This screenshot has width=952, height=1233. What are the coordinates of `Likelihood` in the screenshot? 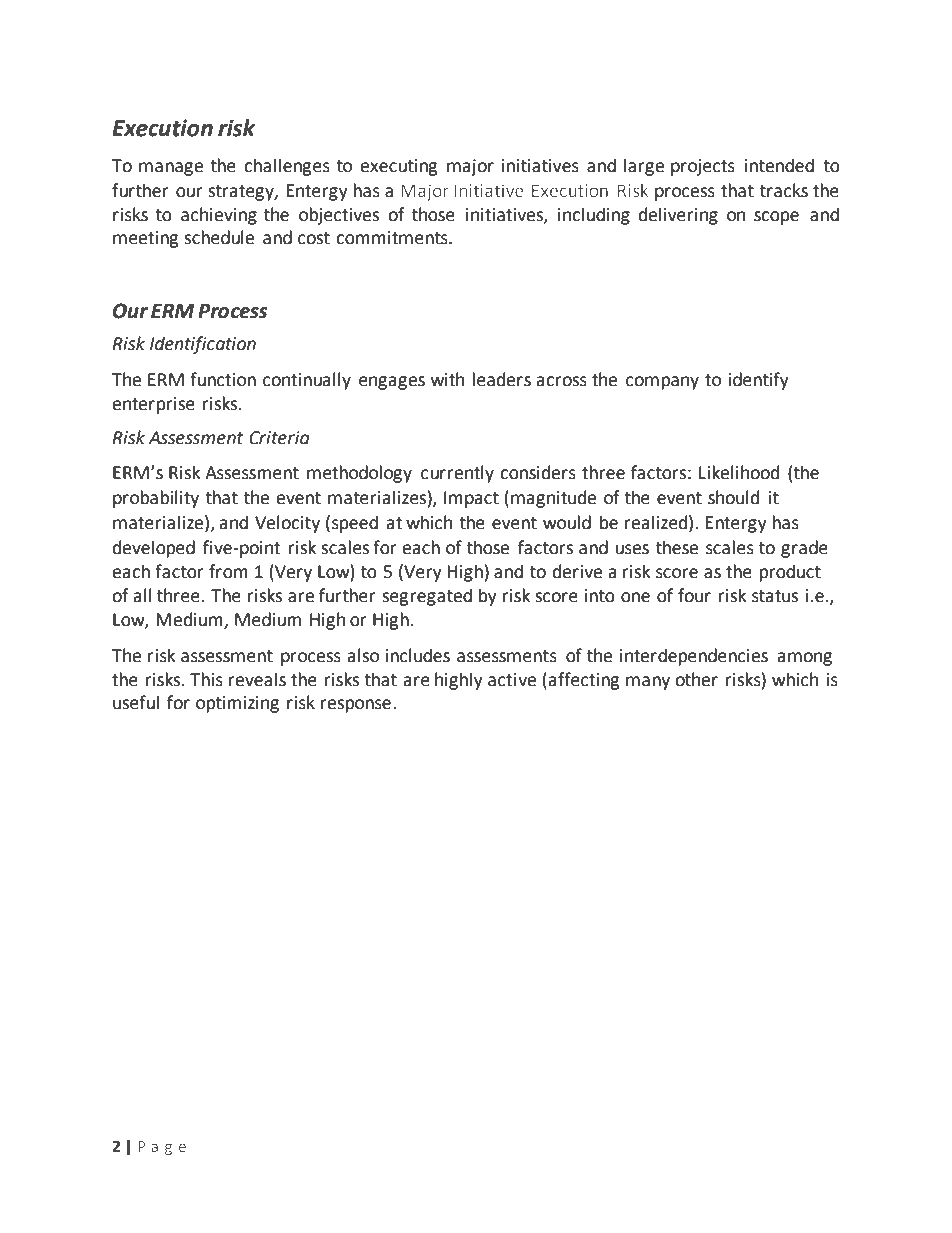 It's located at (739, 472).
